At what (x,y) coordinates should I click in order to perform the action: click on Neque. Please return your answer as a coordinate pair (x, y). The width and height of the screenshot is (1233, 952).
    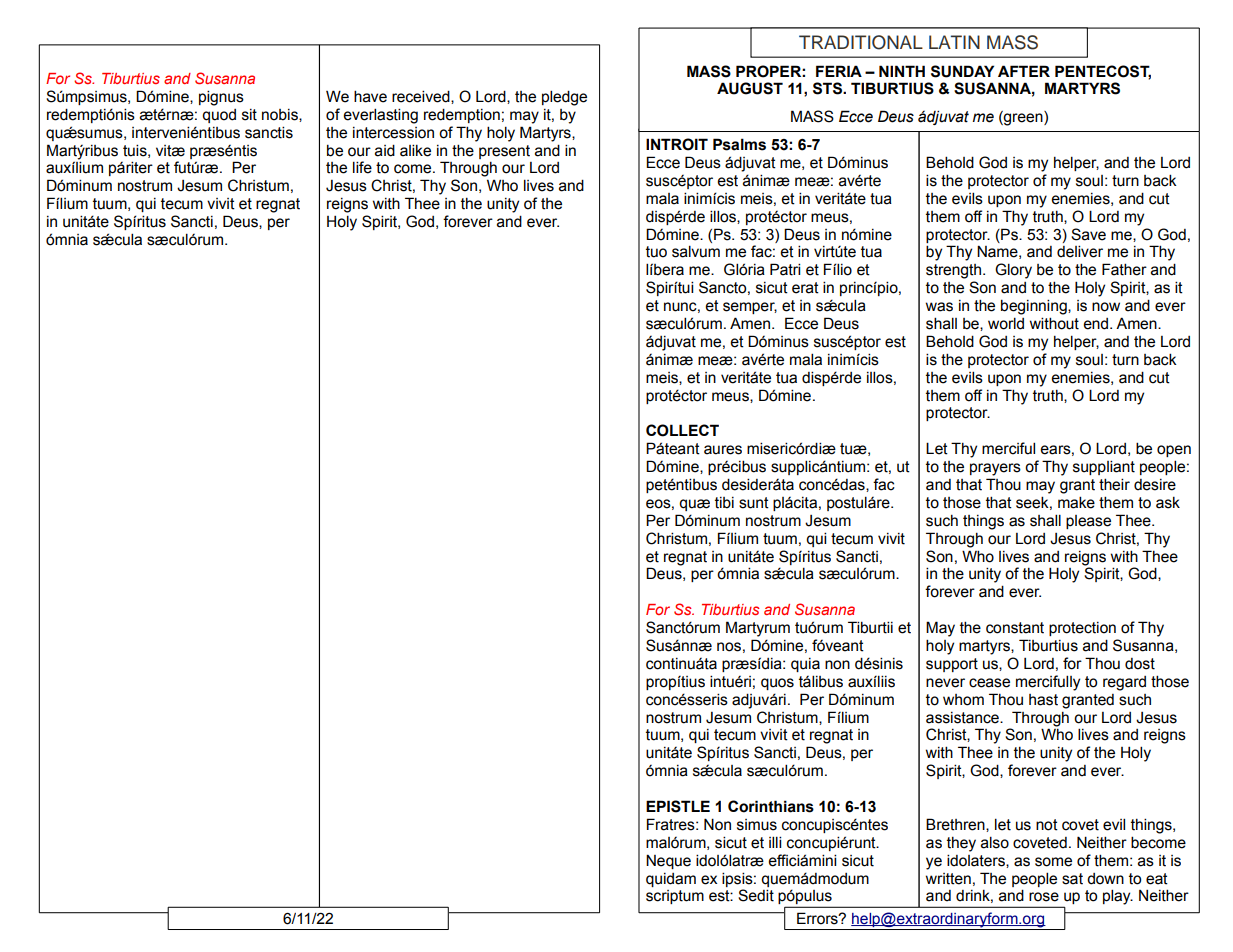
    Looking at the image, I should click on (668, 861).
